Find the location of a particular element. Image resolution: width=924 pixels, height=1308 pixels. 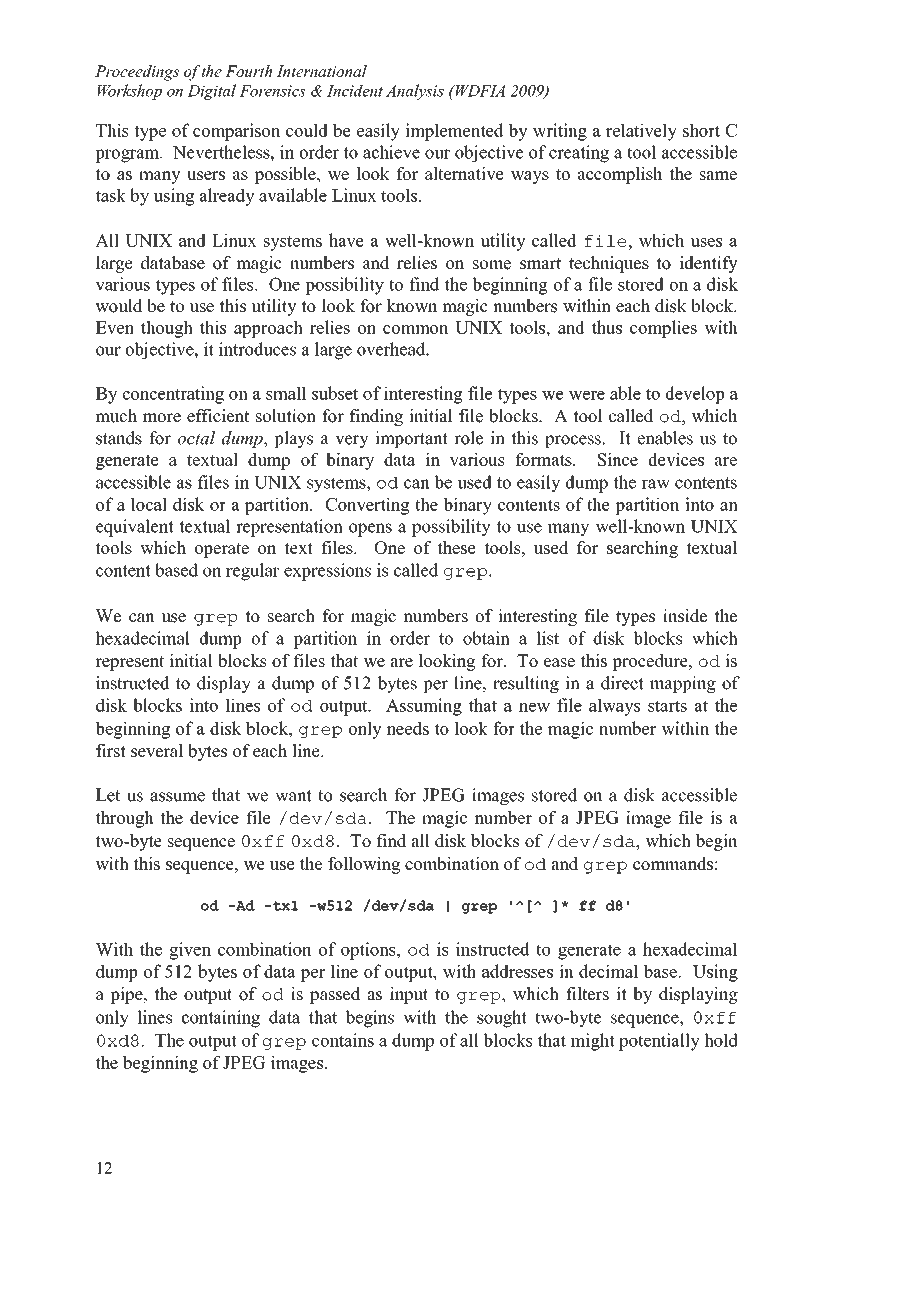

relatively is located at coordinates (641, 132).
